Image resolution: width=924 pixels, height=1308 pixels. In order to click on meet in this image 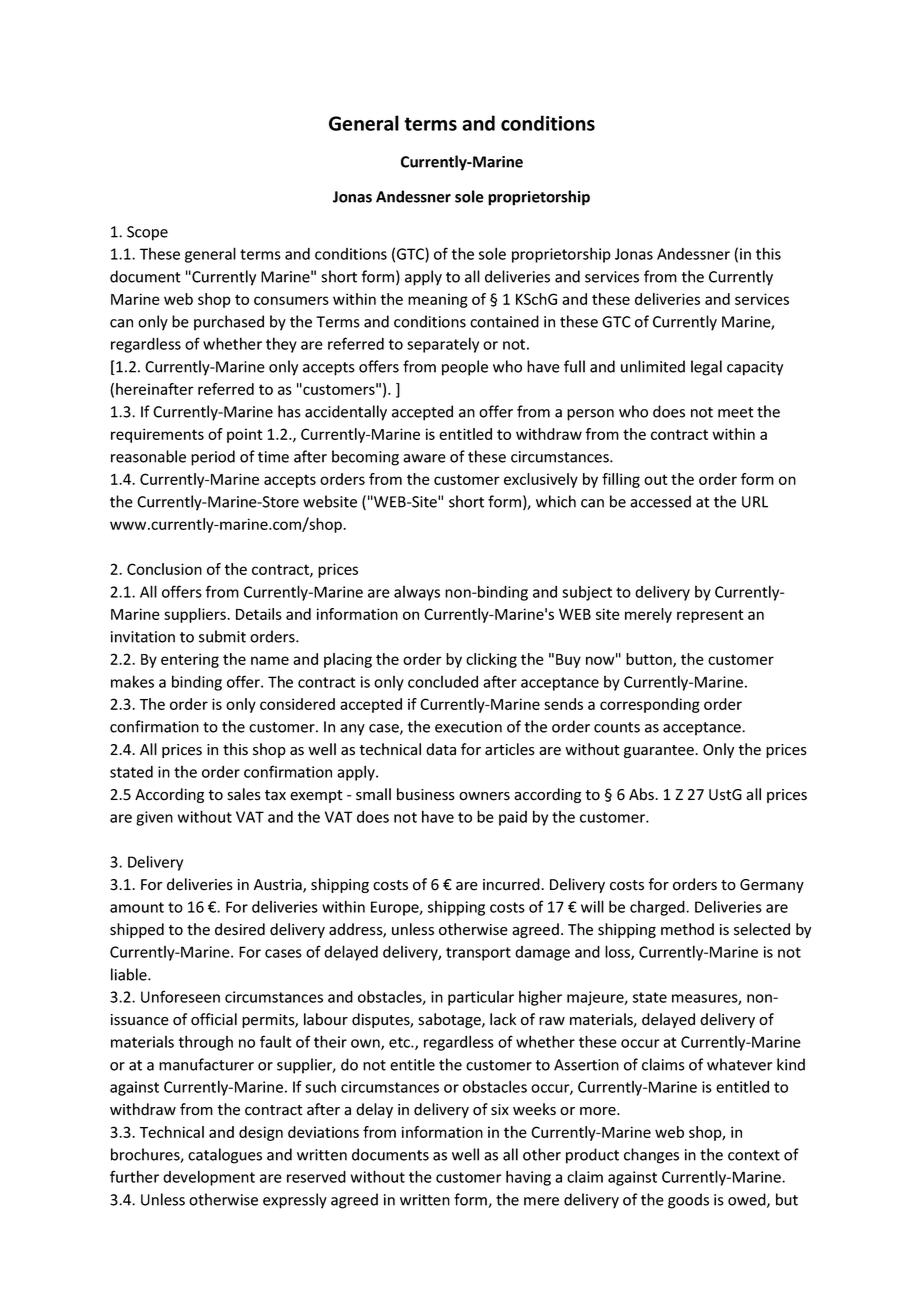, I will do `click(736, 412)`.
